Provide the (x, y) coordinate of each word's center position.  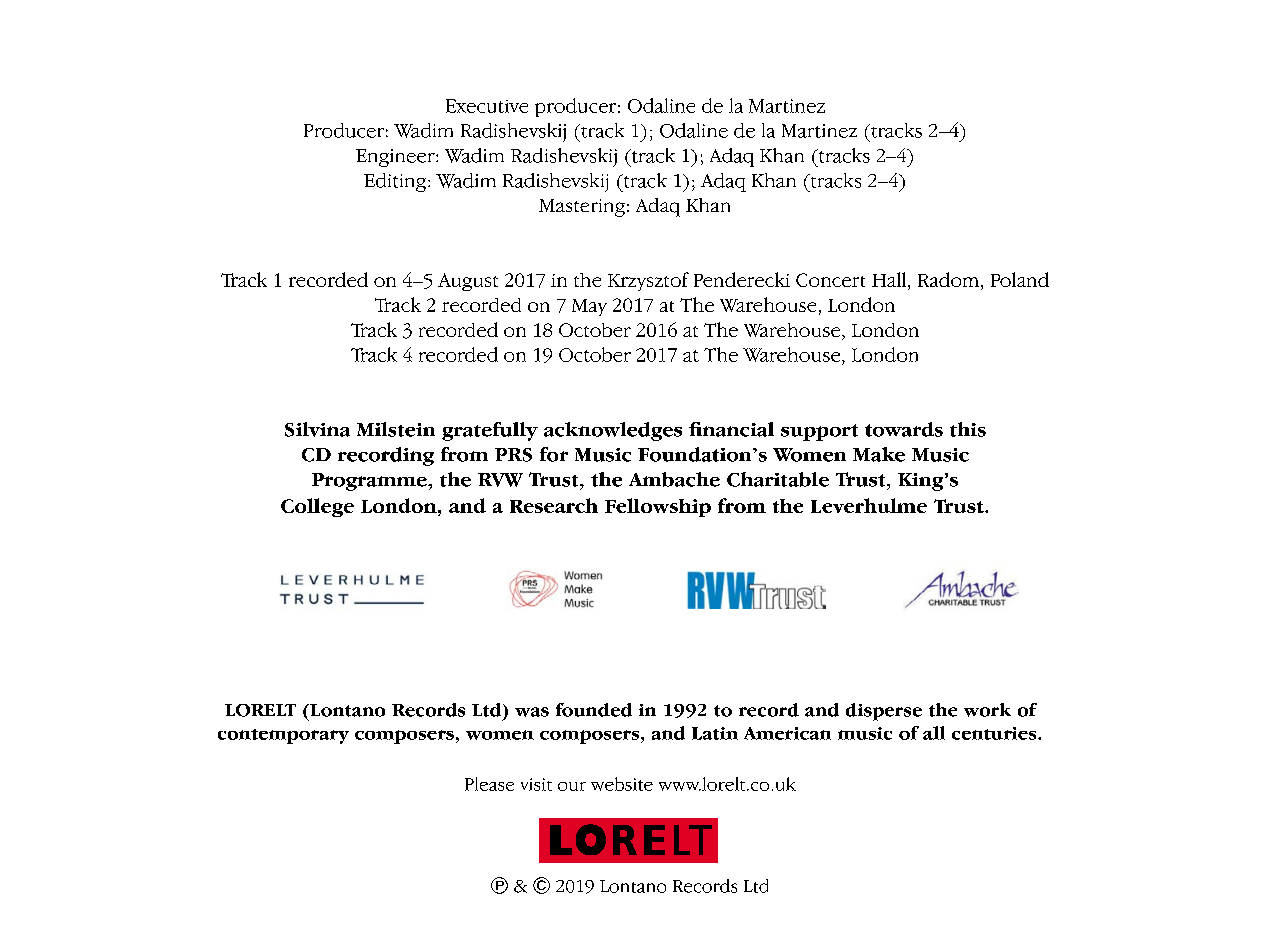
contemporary (283, 736)
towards (904, 429)
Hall (890, 281)
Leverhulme (869, 505)
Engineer (396, 158)
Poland (1020, 279)
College (317, 507)
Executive (487, 106)
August (468, 282)
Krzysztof (648, 281)
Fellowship (658, 507)
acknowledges (613, 431)
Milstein (396, 429)
